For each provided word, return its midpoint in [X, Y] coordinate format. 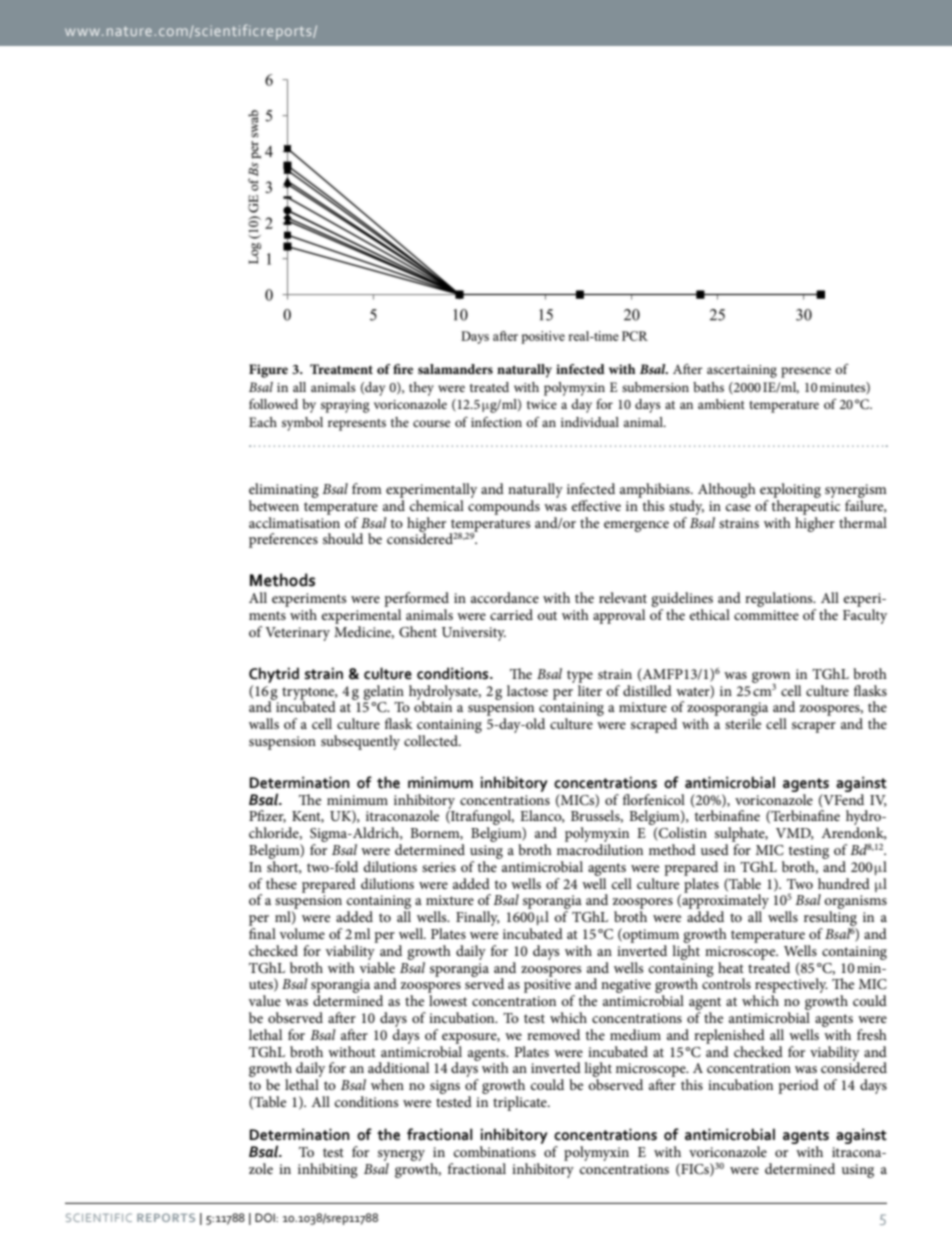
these [281, 883]
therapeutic [805, 507]
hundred [844, 883]
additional [398, 1067]
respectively [790, 987]
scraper [814, 727]
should [343, 538]
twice [542, 404]
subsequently [360, 742]
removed [553, 1034]
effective [596, 505]
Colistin [682, 834]
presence [806, 372]
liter [590, 689]
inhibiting [328, 1170]
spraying [345, 406]
